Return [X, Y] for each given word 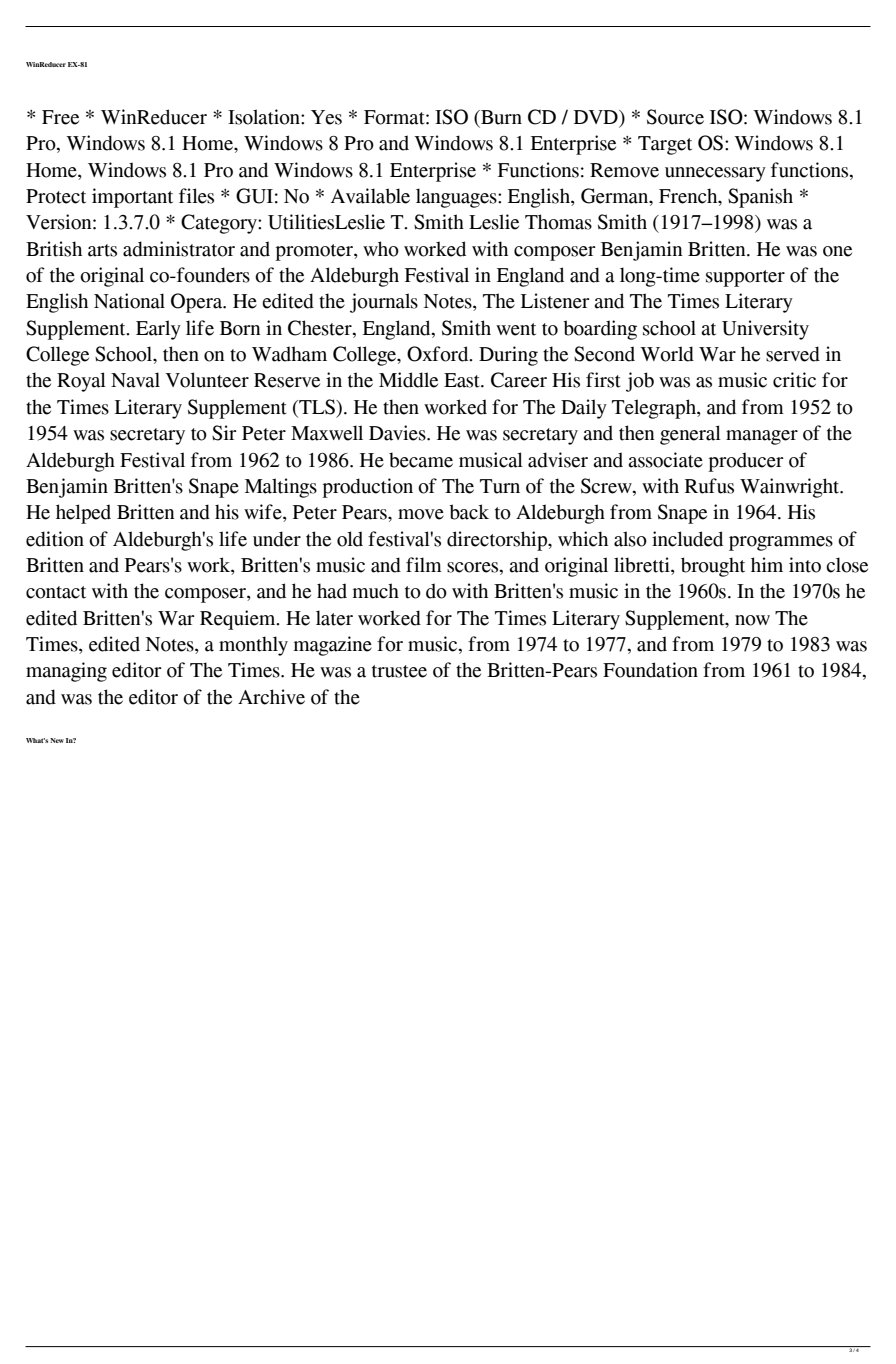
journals [384, 303]
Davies [398, 433]
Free [60, 117]
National [129, 301]
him [767, 564]
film [424, 564]
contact [56, 592]
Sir [224, 433]
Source [675, 117]
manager [762, 437]
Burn [500, 118]
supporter [745, 278]
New [57, 740]
